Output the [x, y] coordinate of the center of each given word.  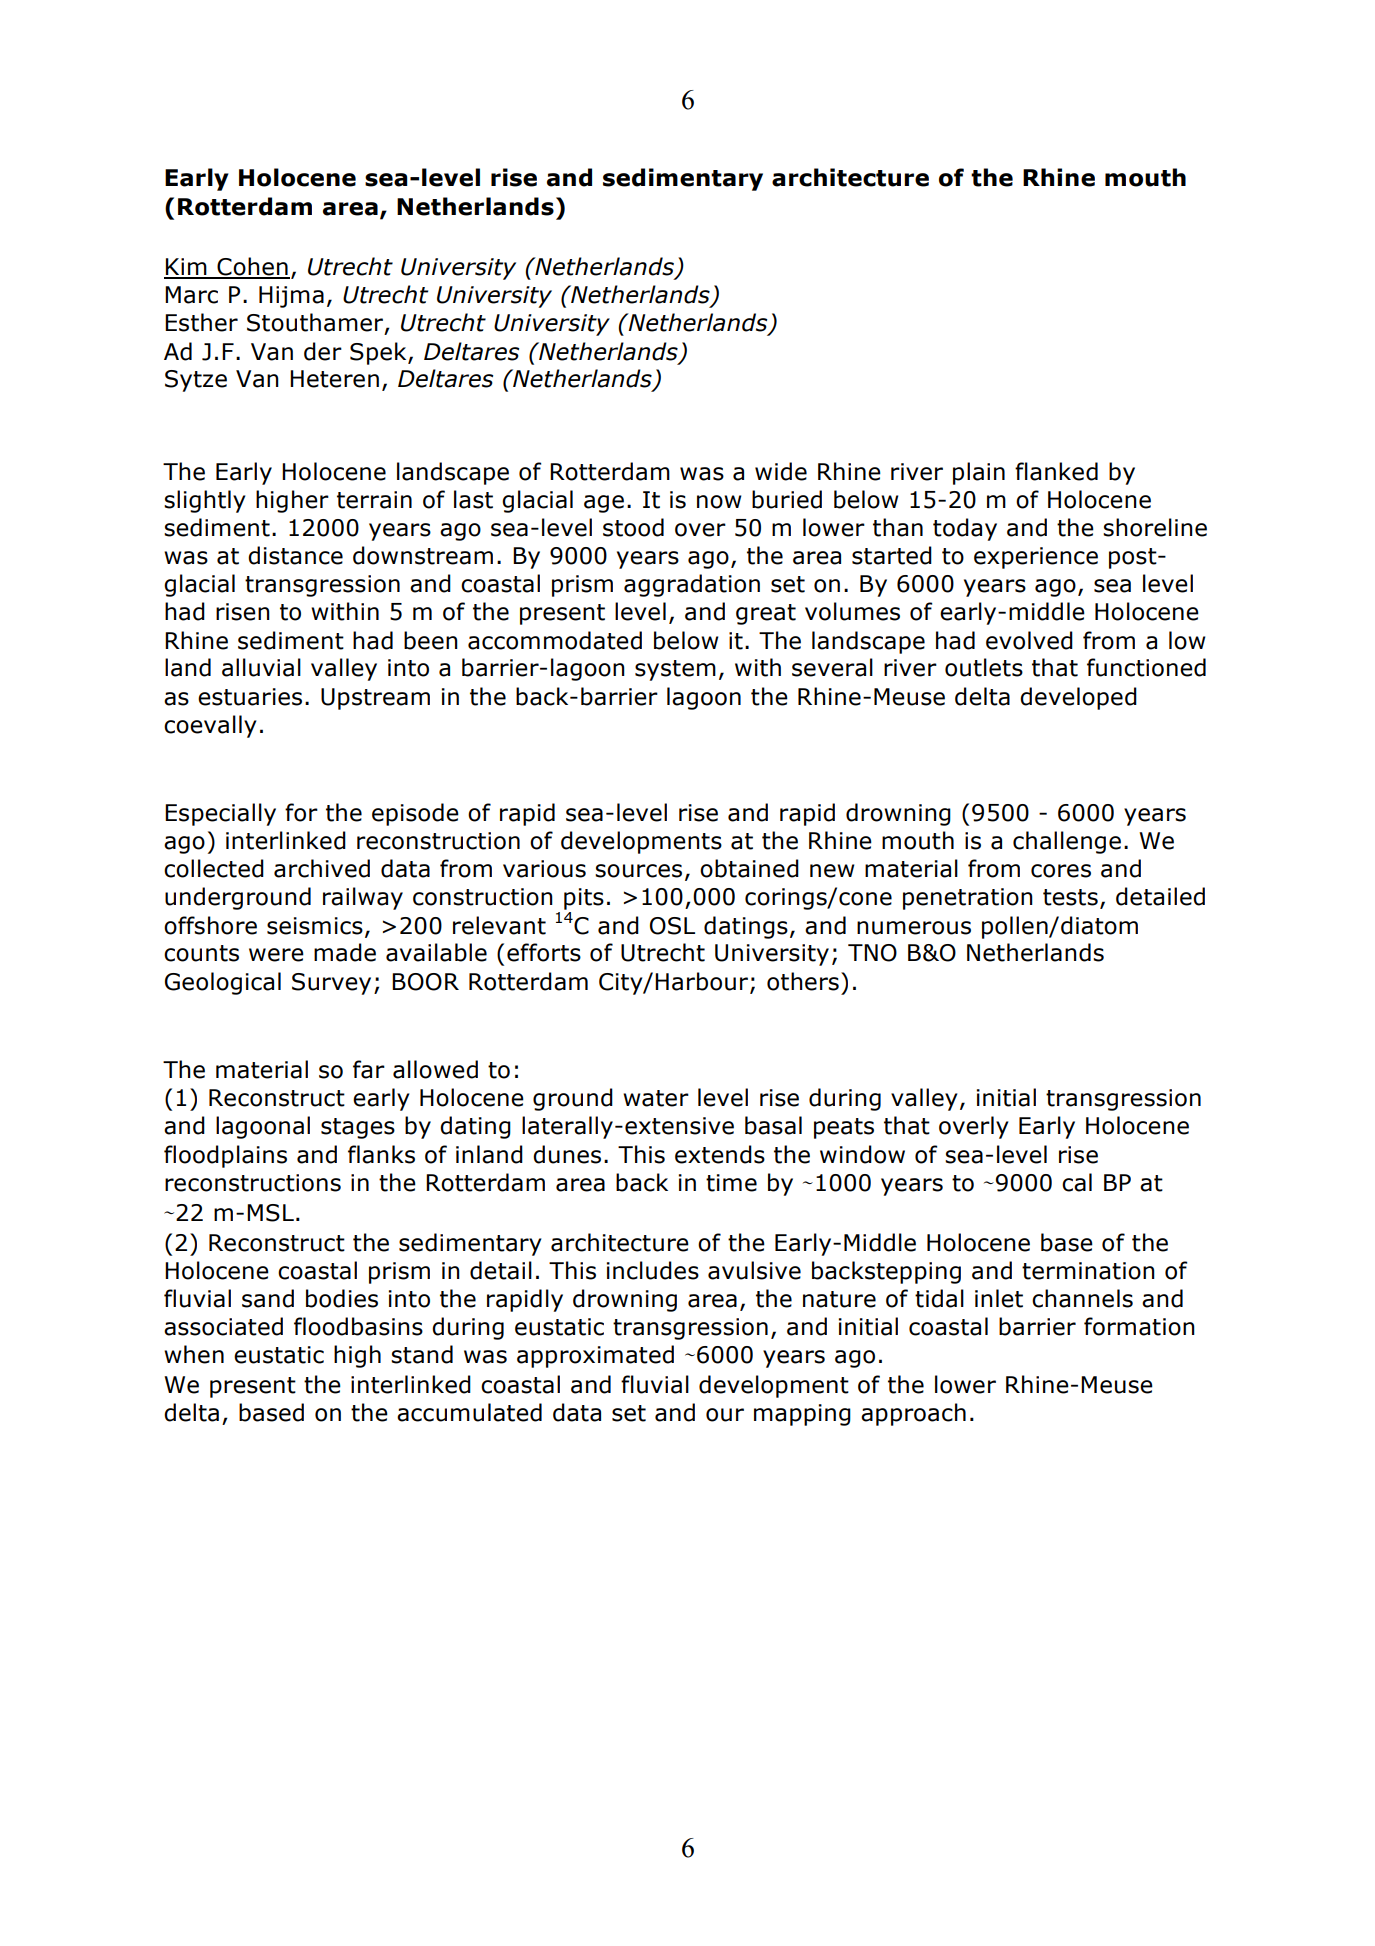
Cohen [252, 267]
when [194, 1354]
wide [781, 471]
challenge [1067, 842]
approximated [595, 1356]
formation [1139, 1326]
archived [322, 868]
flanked [1056, 471]
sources [638, 871]
